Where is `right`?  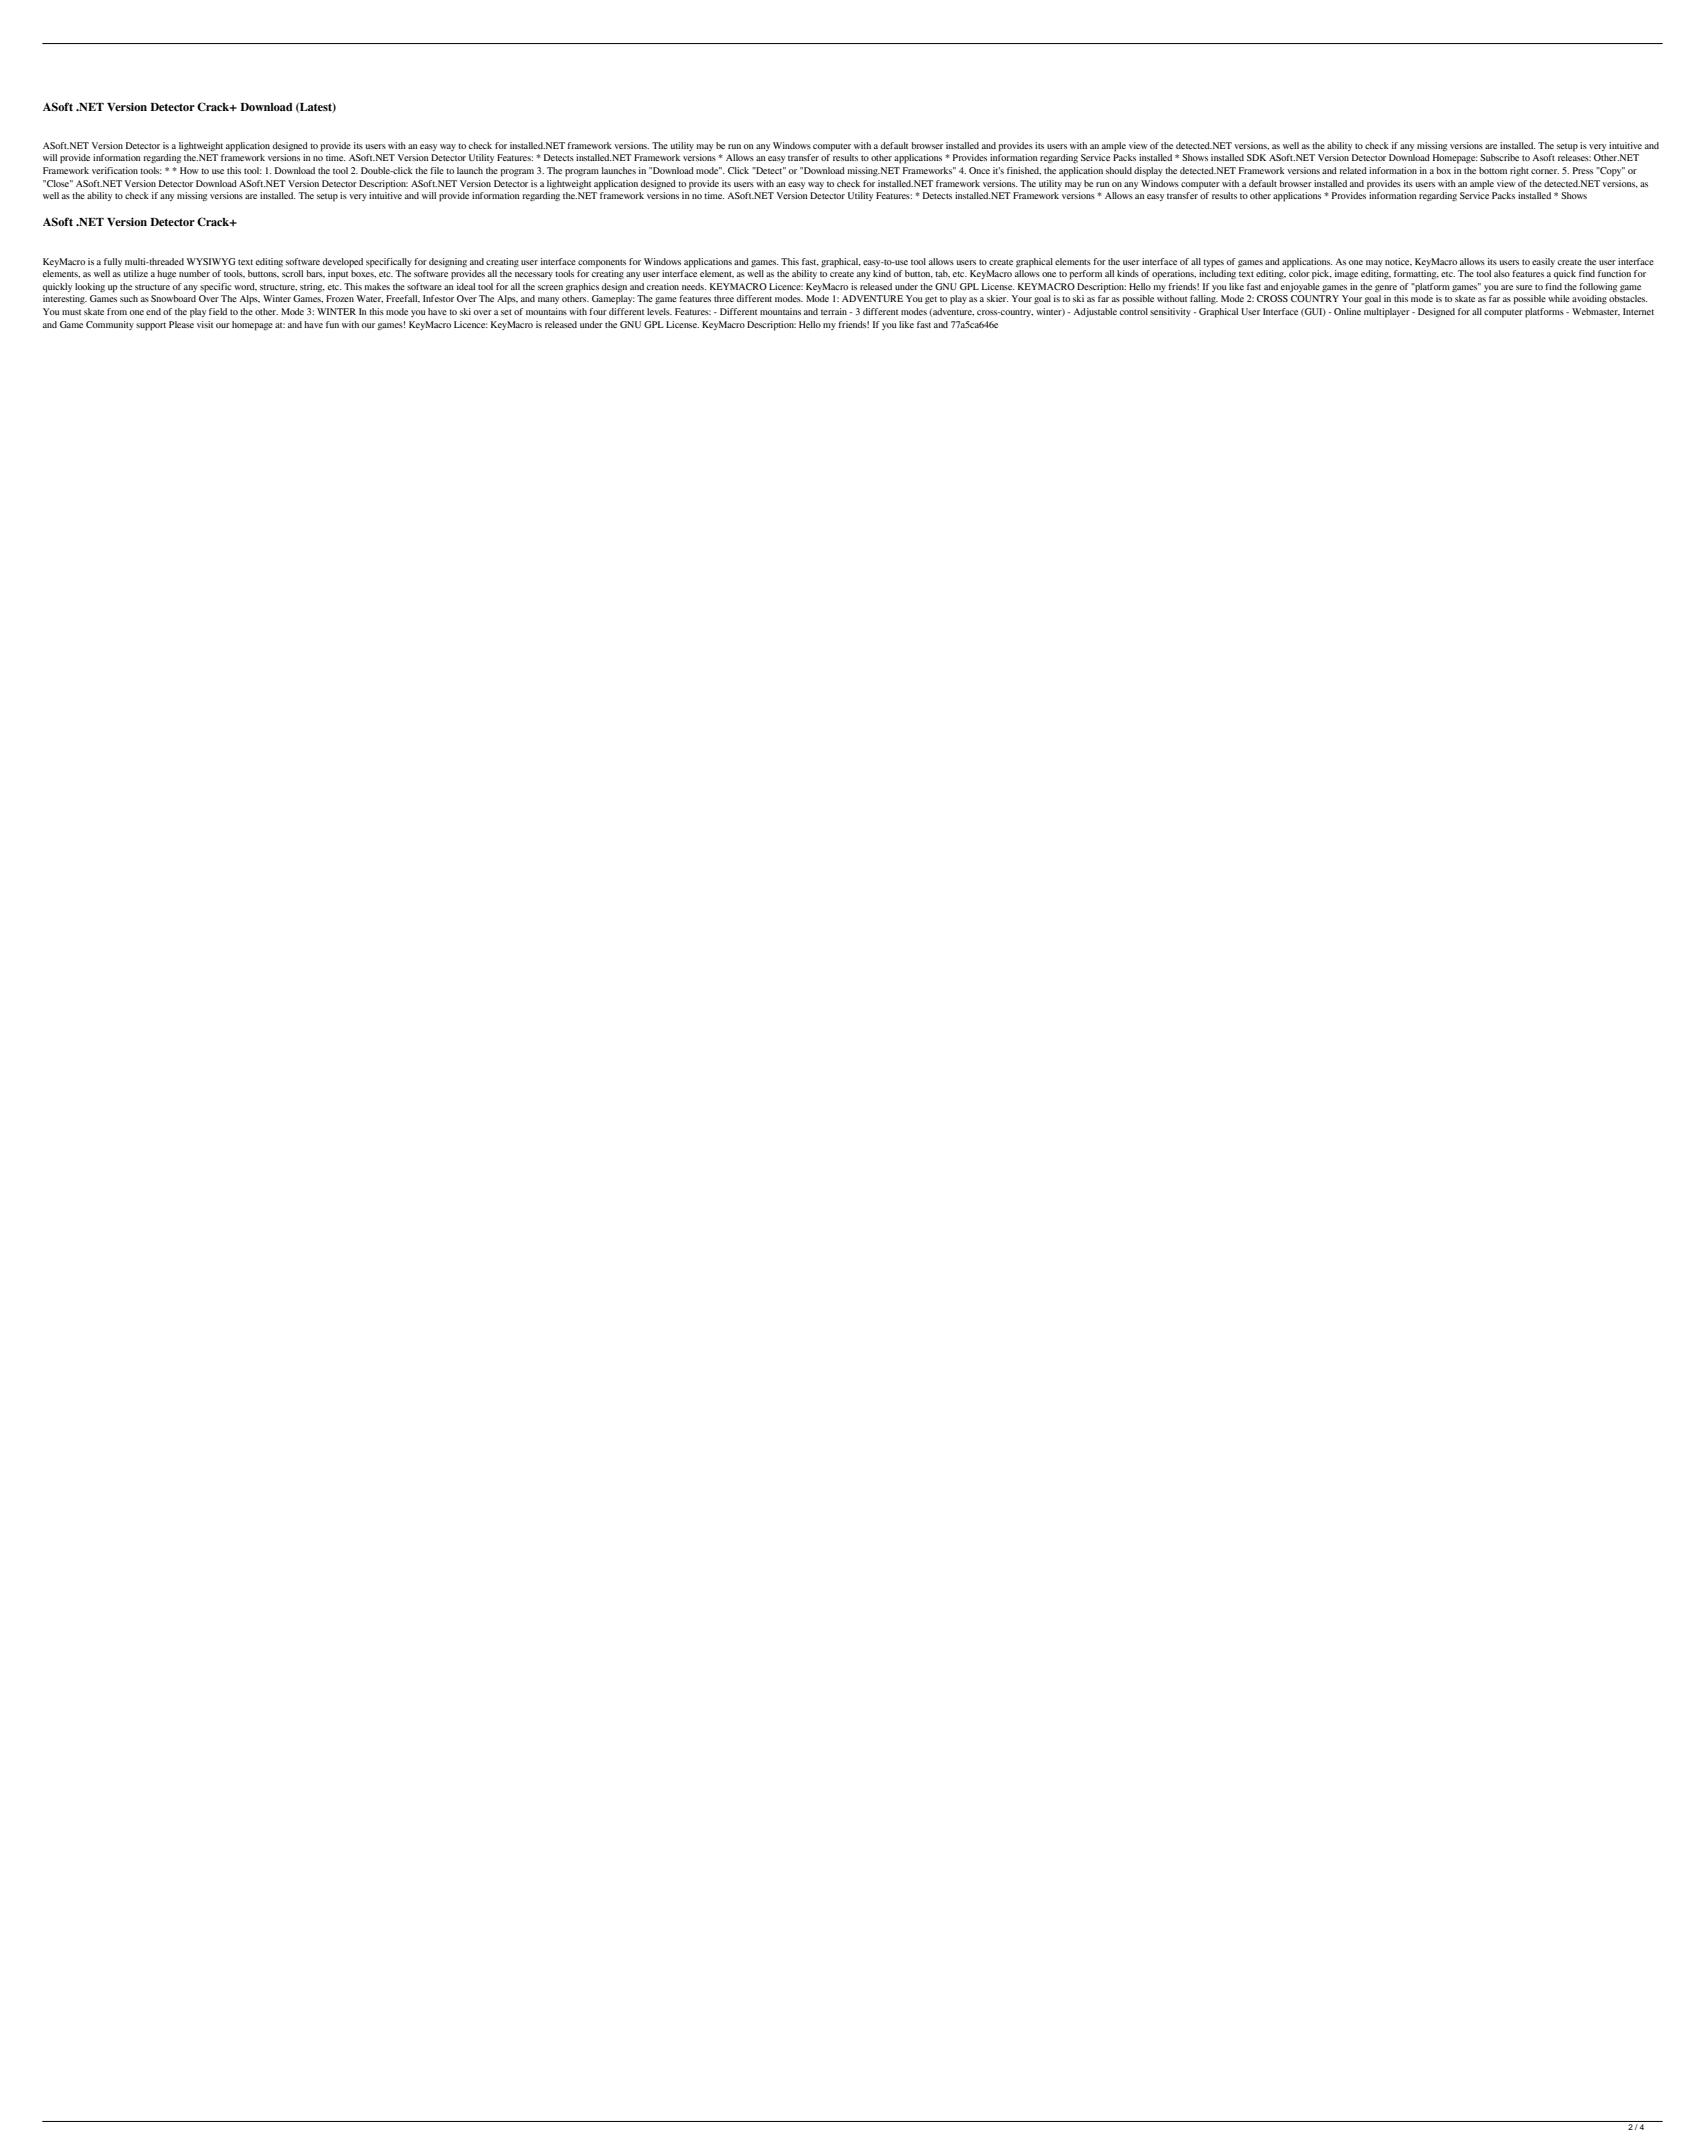 right is located at coordinates (1519, 171).
